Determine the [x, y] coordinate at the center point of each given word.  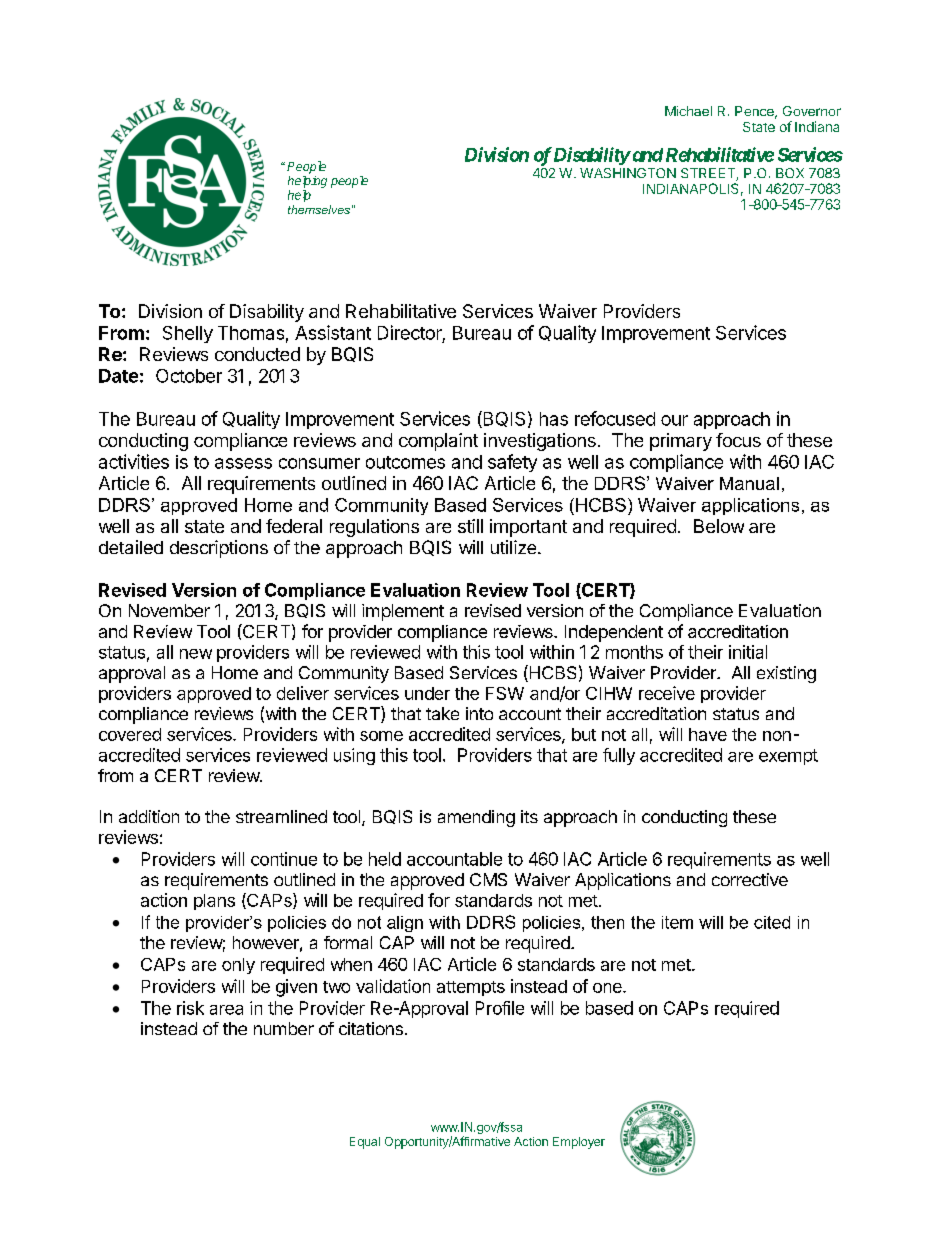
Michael [688, 111]
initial [748, 652]
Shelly [188, 334]
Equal [365, 1143]
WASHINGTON [628, 173]
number [284, 1028]
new [196, 654]
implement [403, 612]
